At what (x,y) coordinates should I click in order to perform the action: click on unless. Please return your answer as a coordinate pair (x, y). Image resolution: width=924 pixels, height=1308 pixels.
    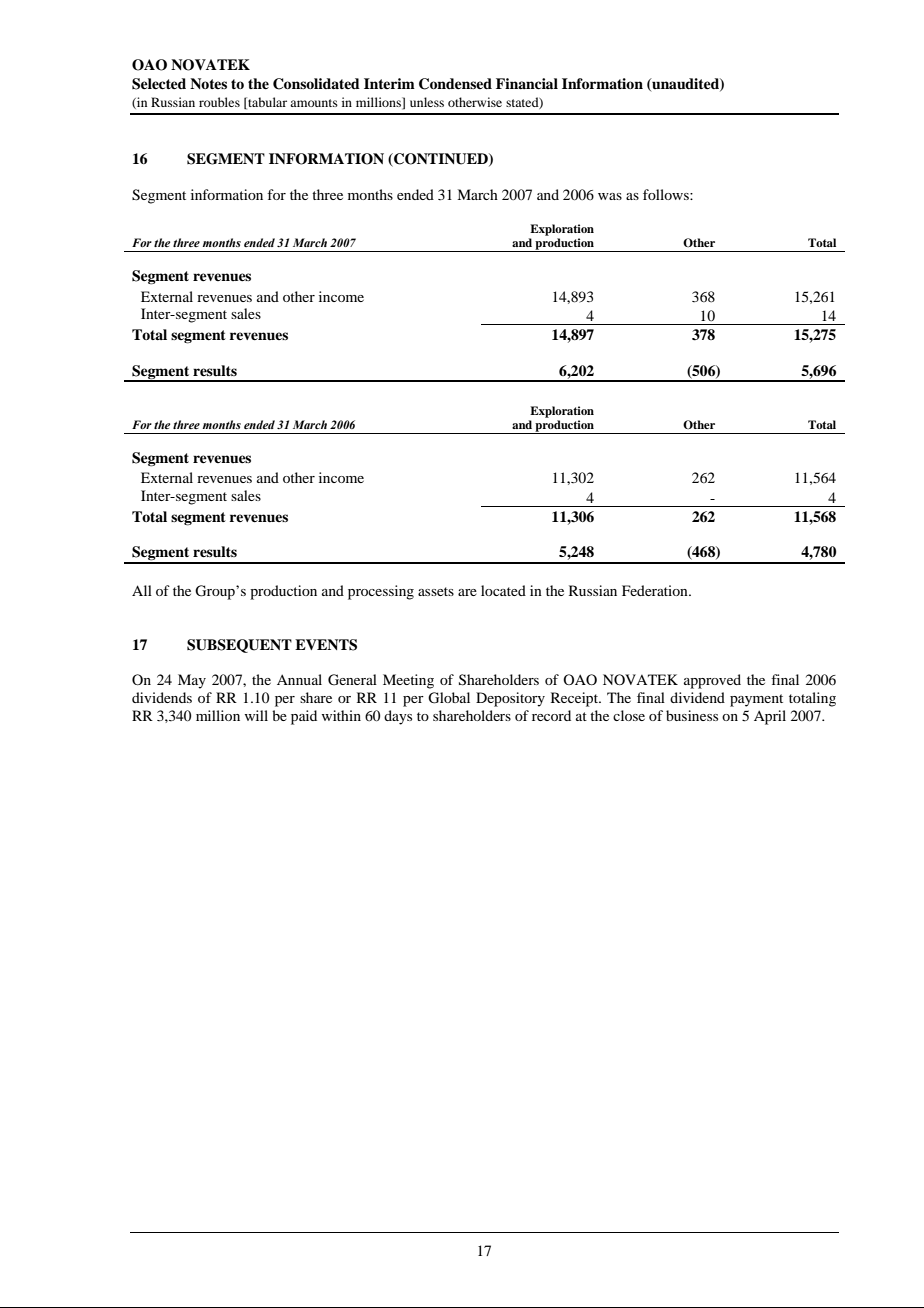
    Looking at the image, I should click on (427, 102).
